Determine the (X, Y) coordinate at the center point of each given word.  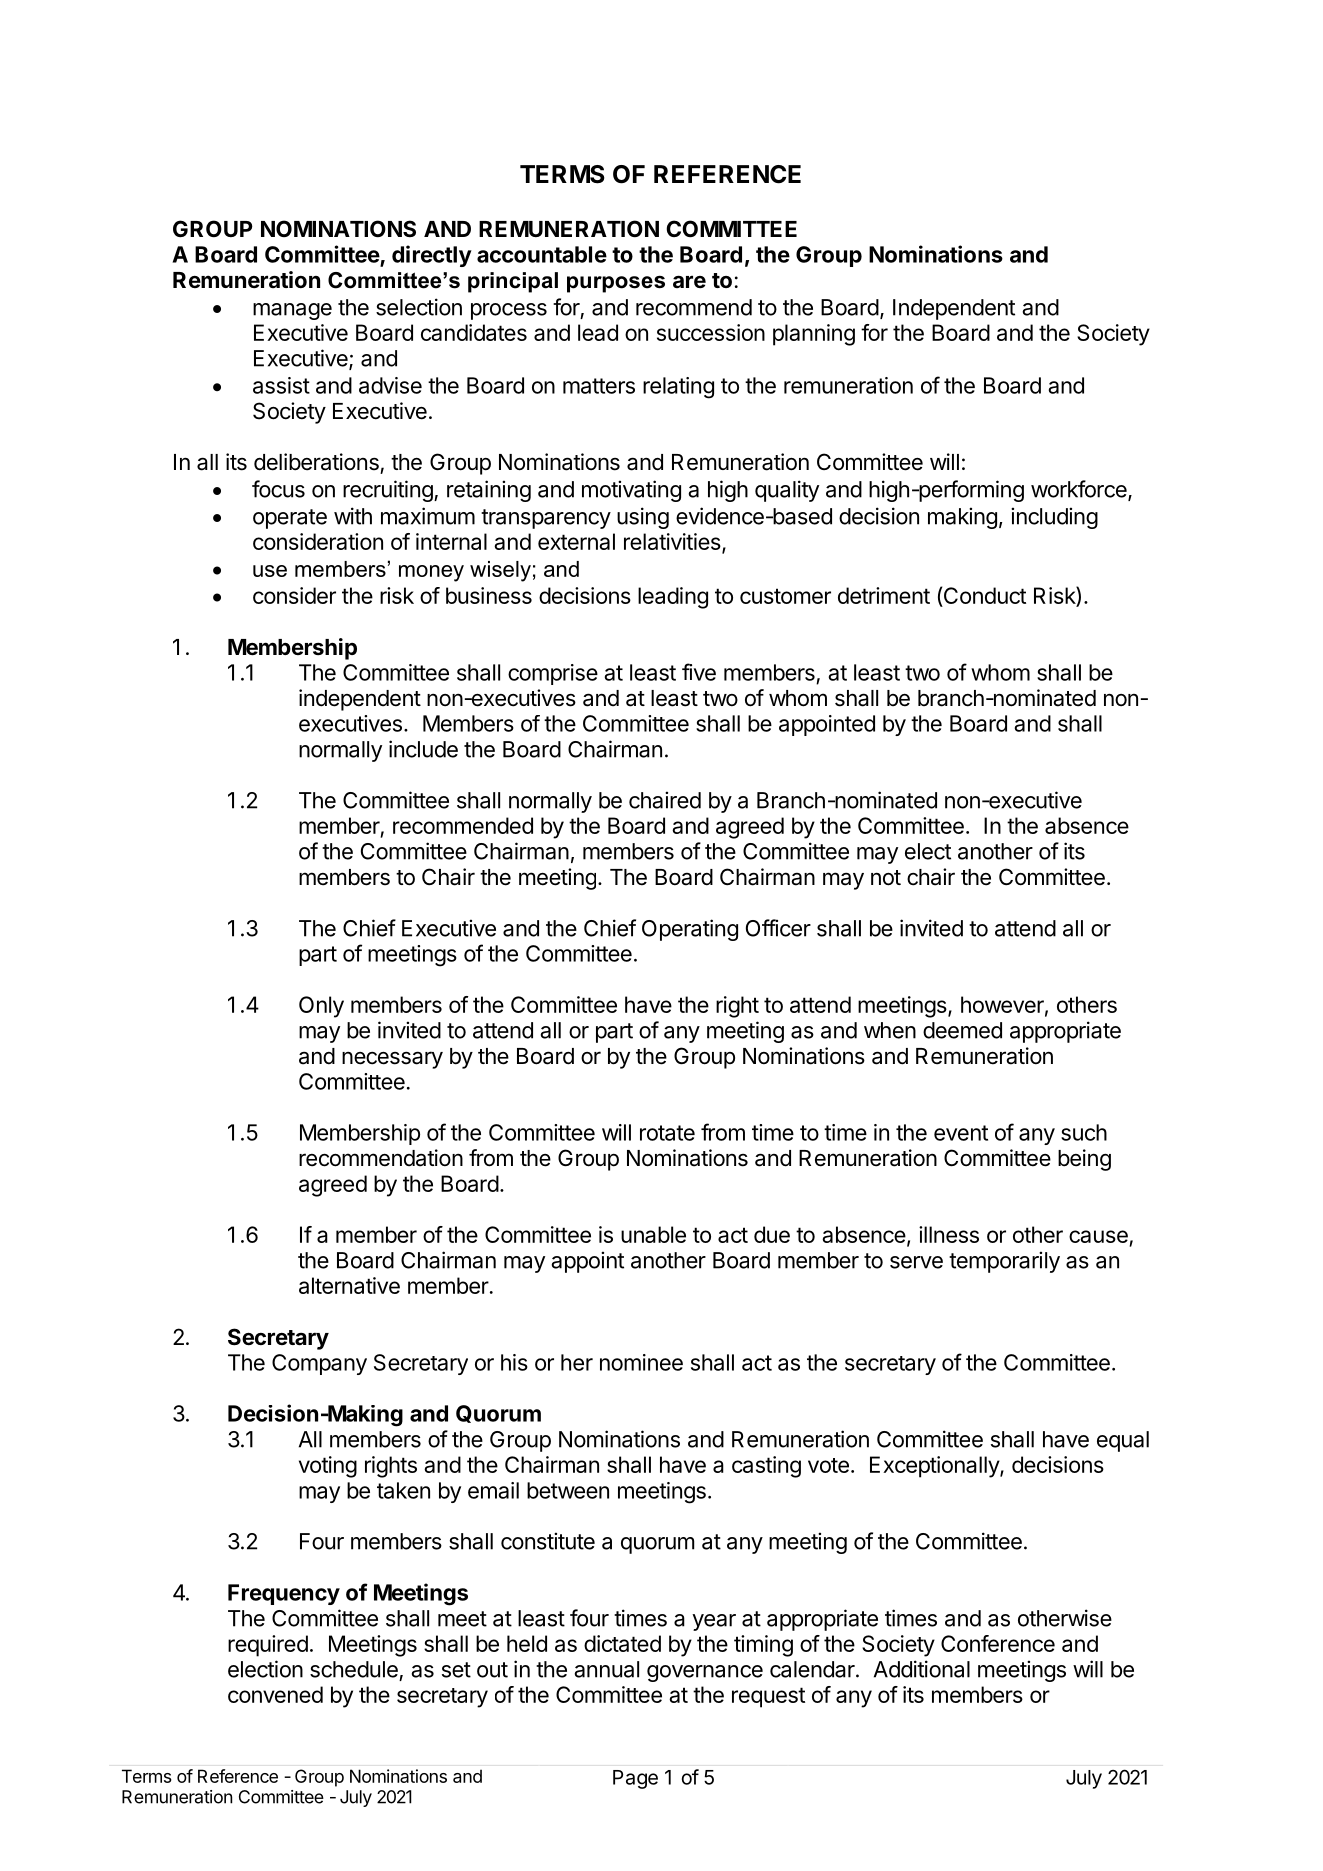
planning (814, 335)
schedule (354, 1669)
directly (432, 256)
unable (653, 1234)
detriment (884, 595)
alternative (349, 1285)
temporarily (1004, 1262)
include (423, 749)
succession (711, 332)
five (699, 672)
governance (705, 1673)
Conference (998, 1643)
